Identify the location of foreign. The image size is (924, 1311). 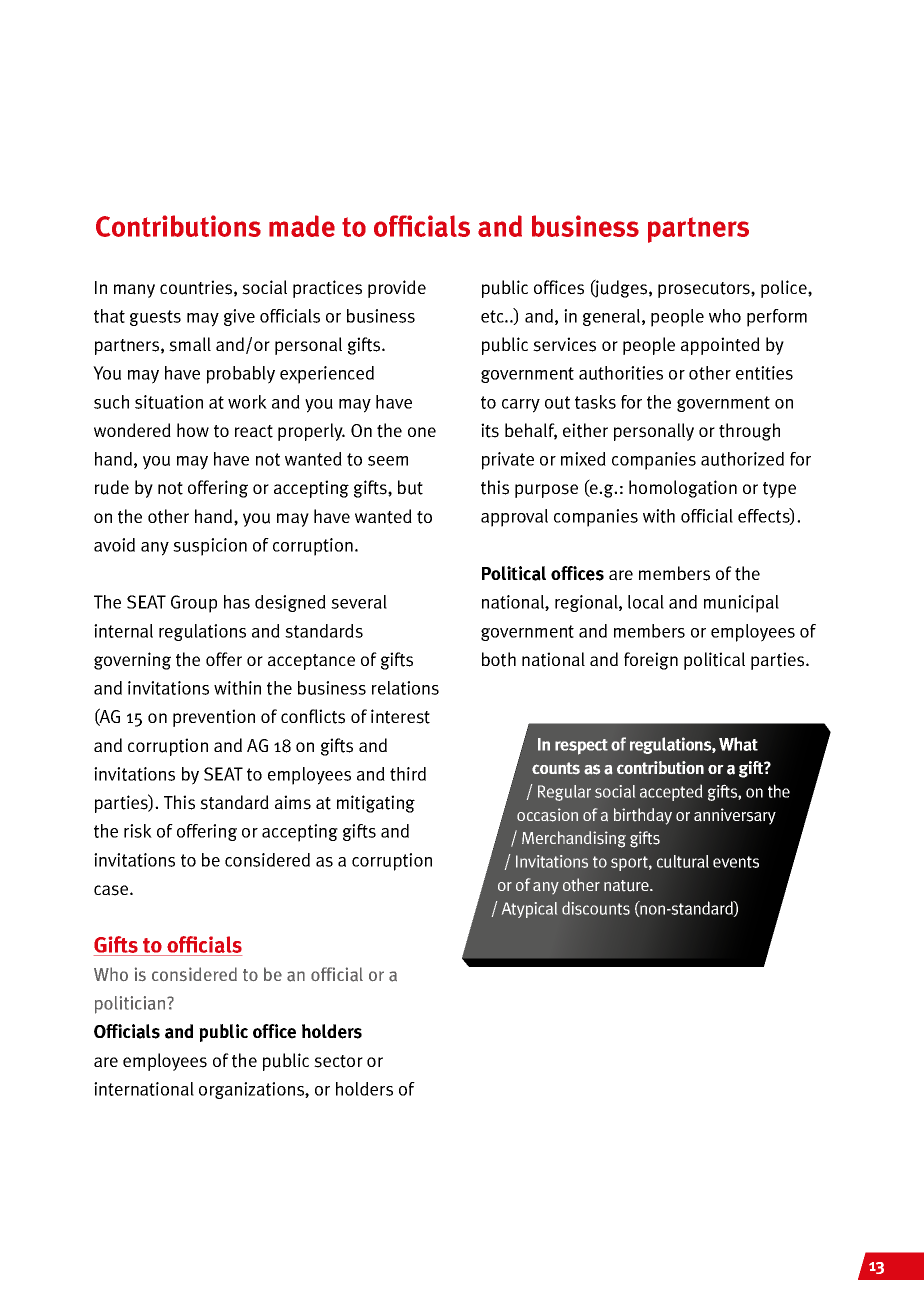
(651, 661).
